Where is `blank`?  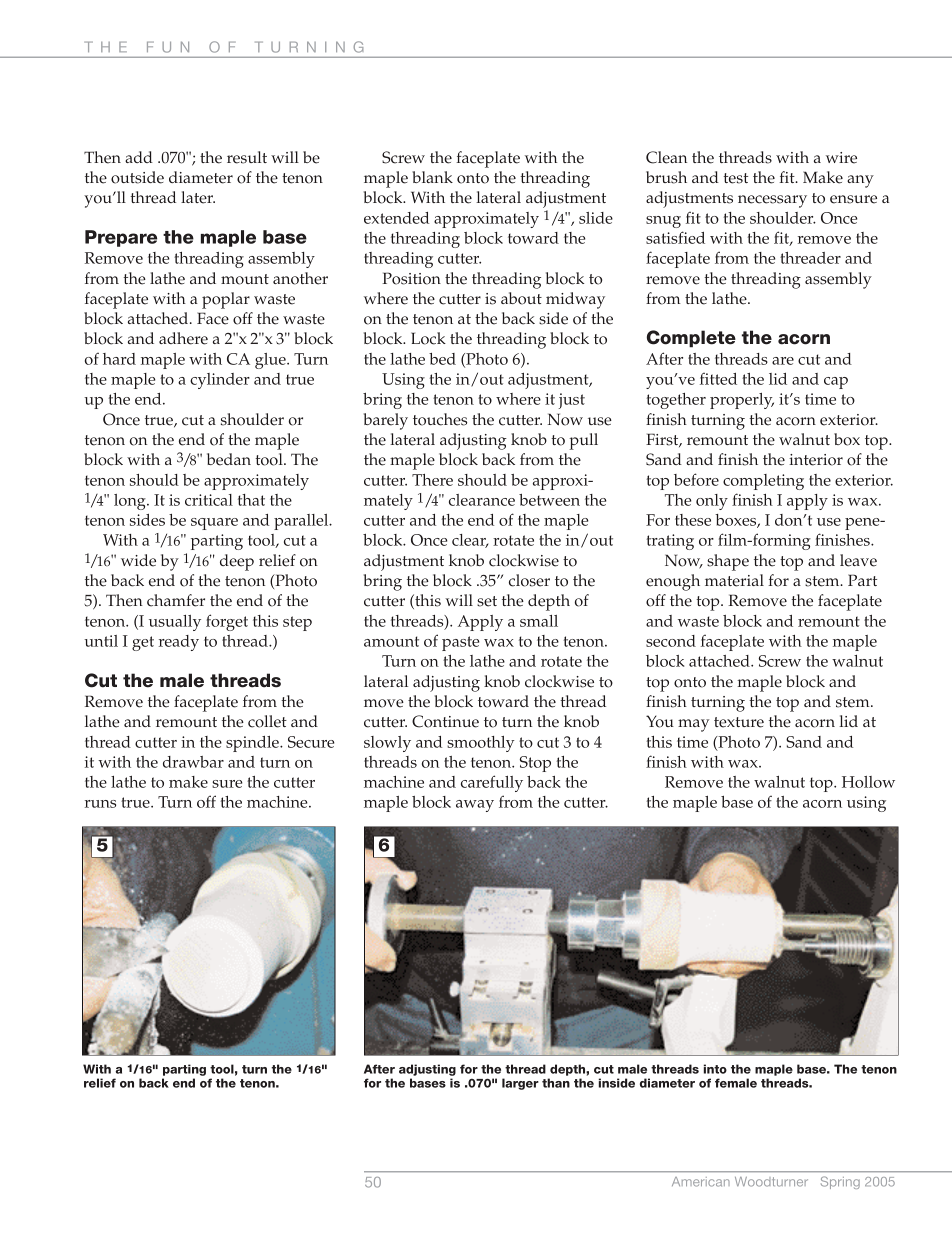 blank is located at coordinates (432, 177).
